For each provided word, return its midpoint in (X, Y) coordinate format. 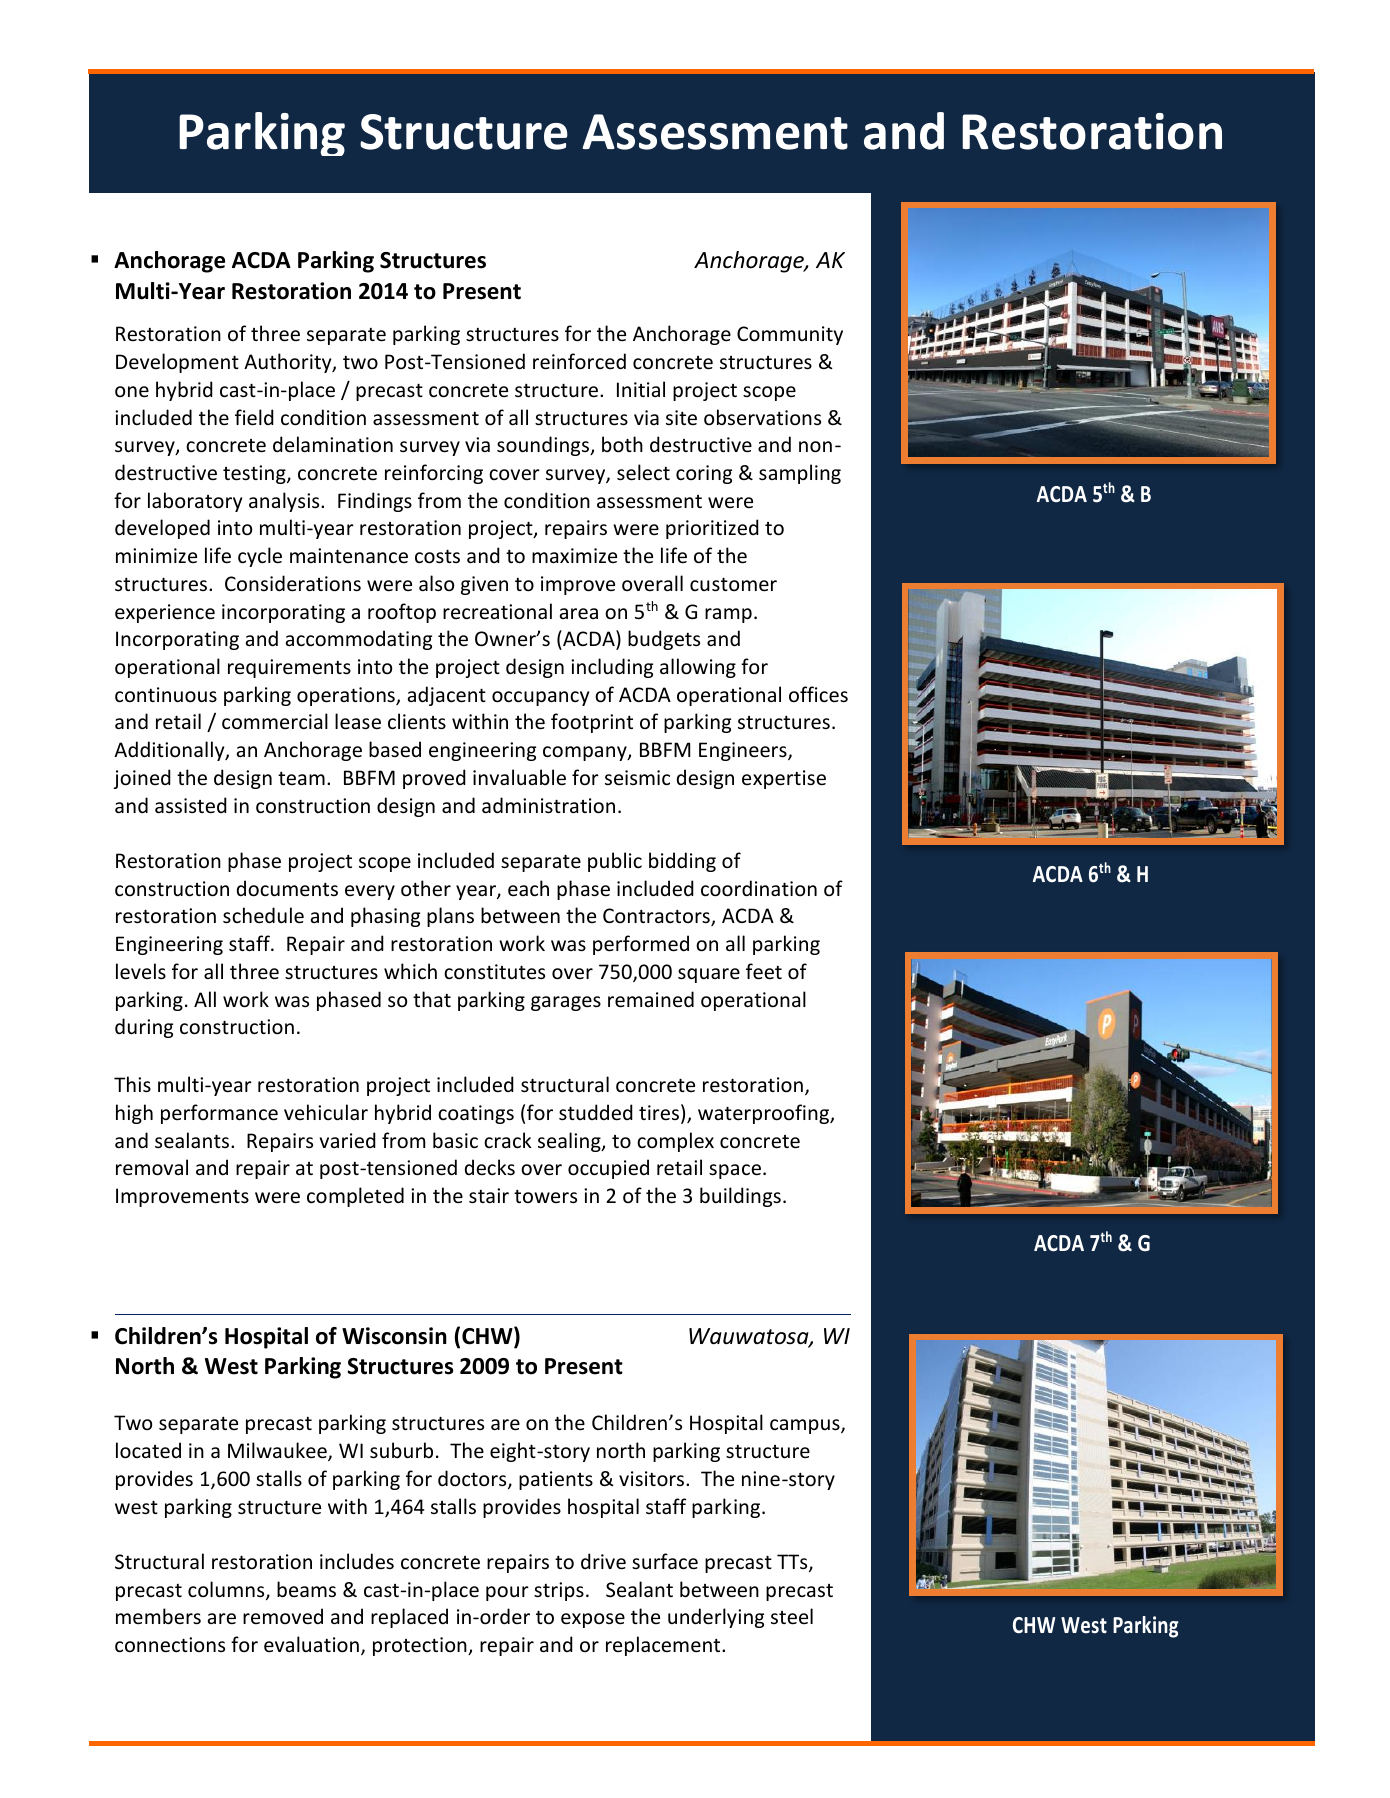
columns (227, 1590)
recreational (497, 611)
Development (177, 363)
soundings (544, 446)
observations (762, 417)
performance (219, 1114)
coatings (476, 1114)
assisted (191, 805)
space (735, 1171)
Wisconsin (394, 1336)
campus (806, 1426)
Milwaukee (278, 1451)
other (426, 888)
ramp (728, 615)
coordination (759, 888)
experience (165, 613)
